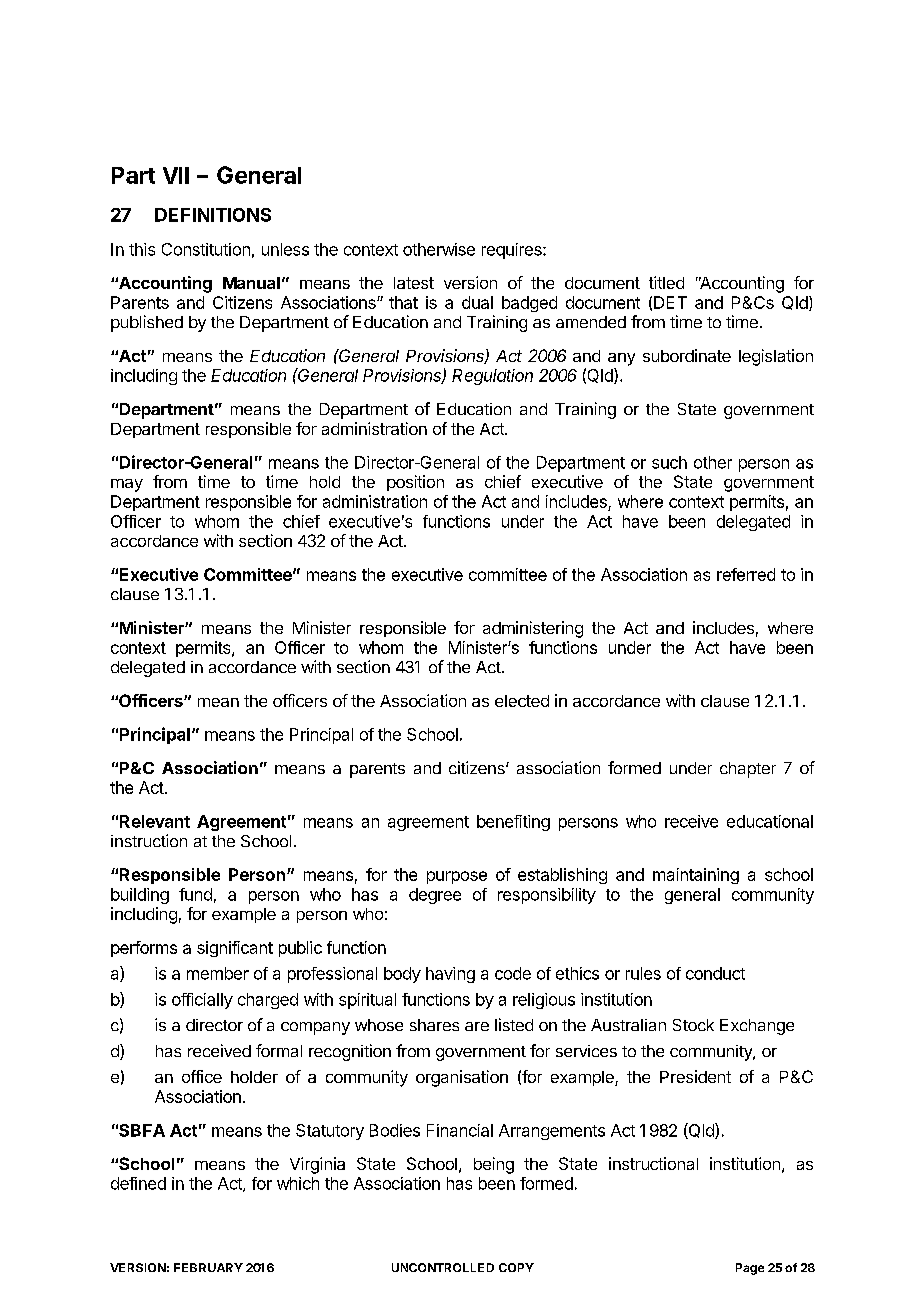 Image resolution: width=924 pixels, height=1308 pixels. I want to click on maintaining, so click(696, 876).
